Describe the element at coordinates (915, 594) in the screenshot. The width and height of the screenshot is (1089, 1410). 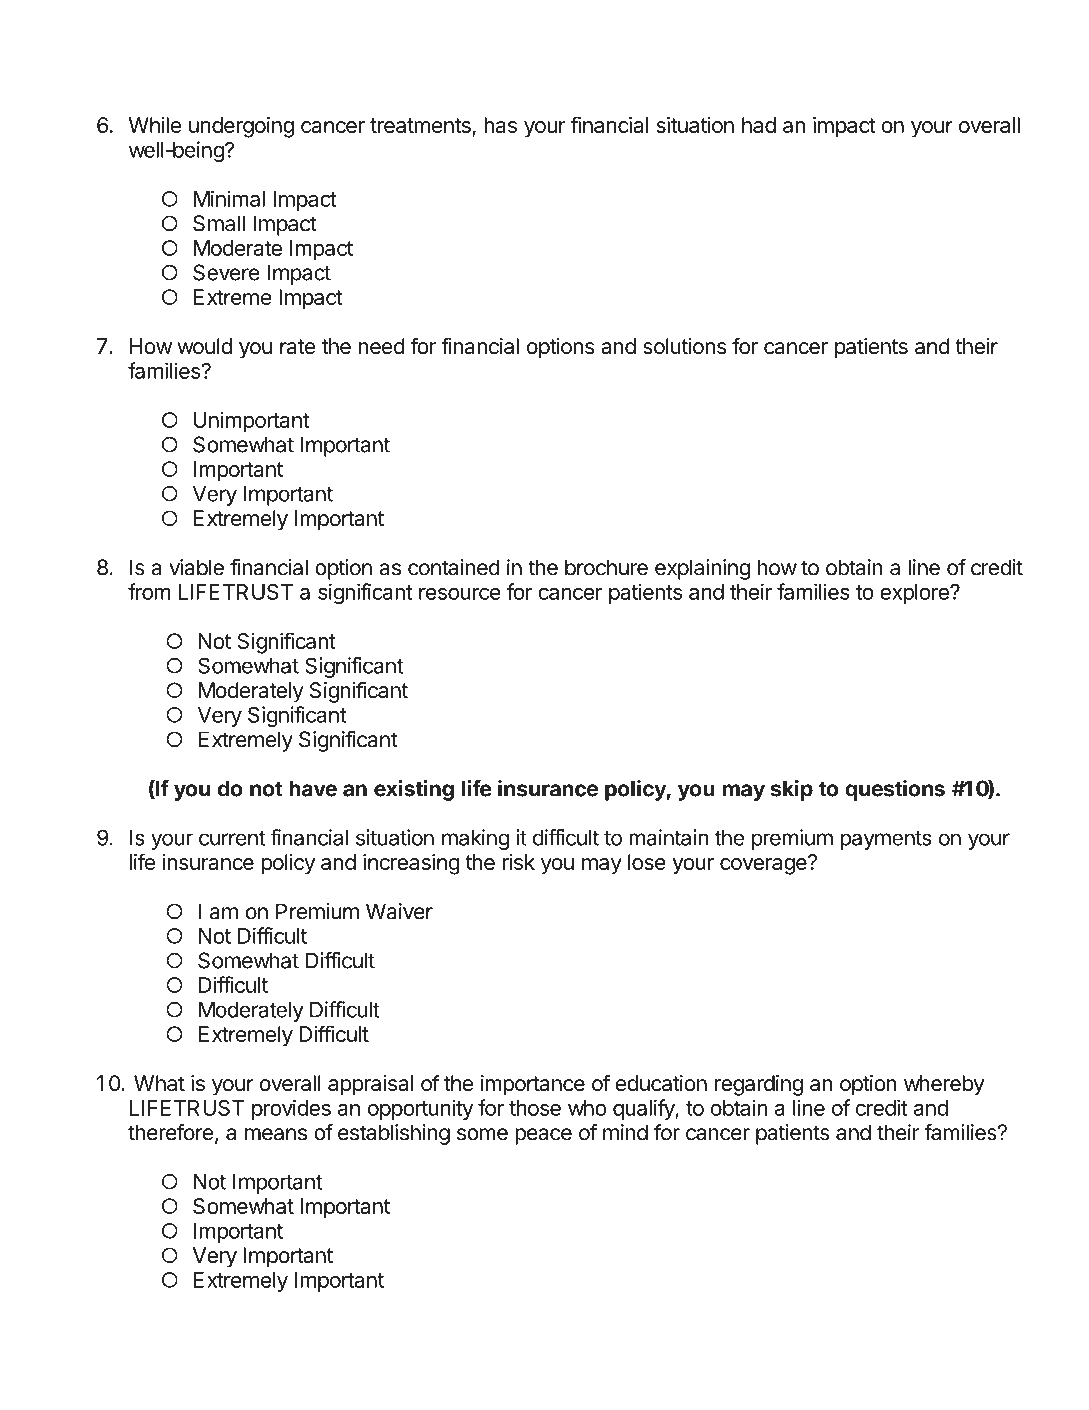
I see `explore` at that location.
